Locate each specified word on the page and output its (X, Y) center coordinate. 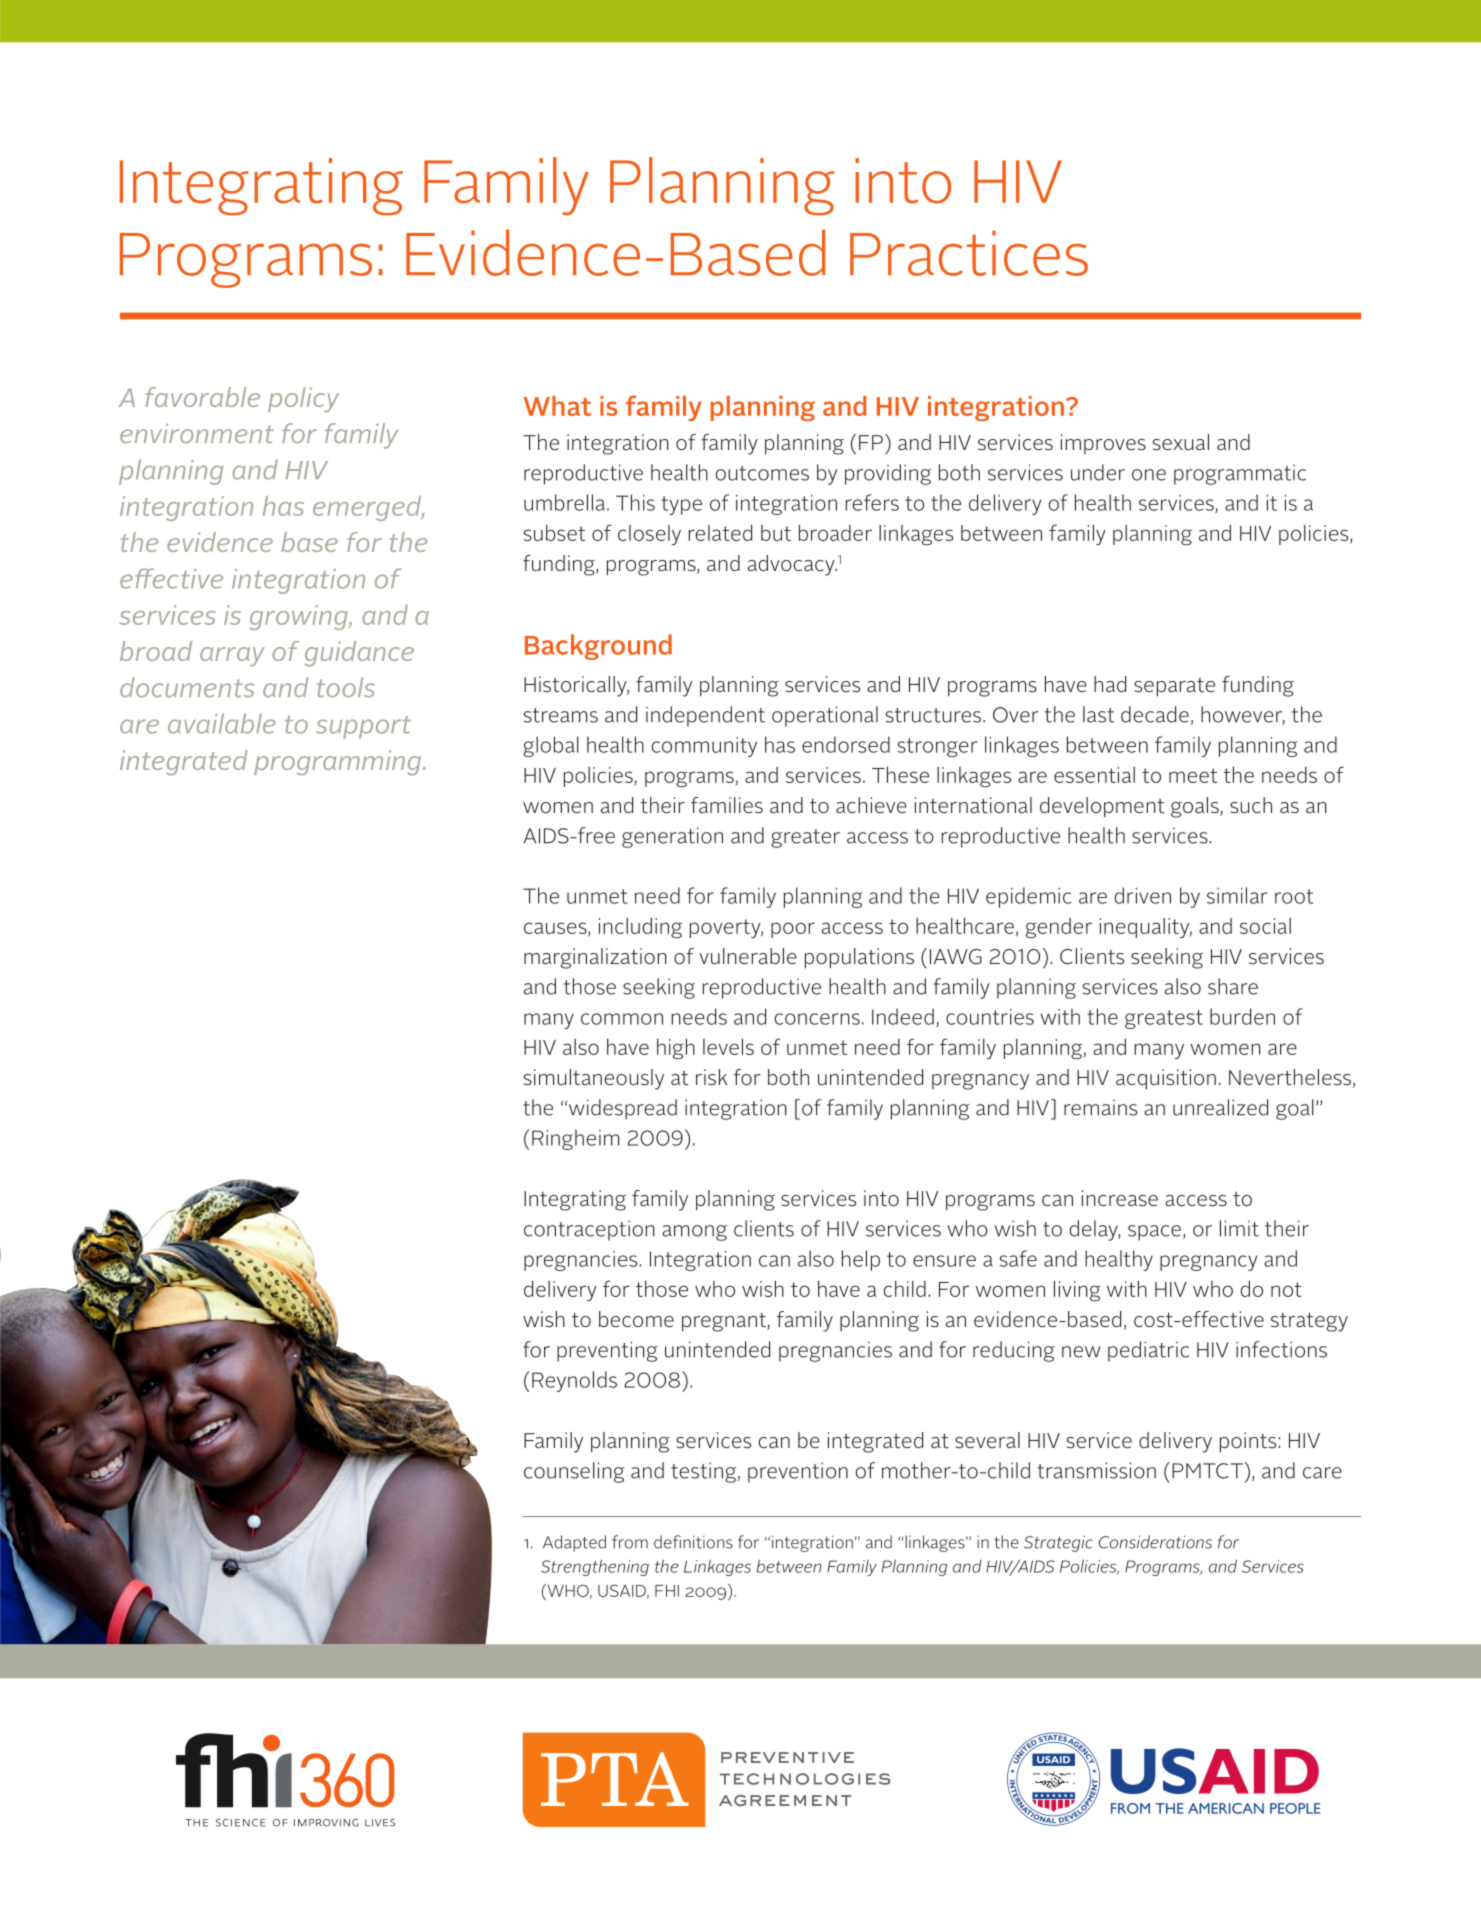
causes (556, 929)
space (1154, 1233)
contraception (589, 1230)
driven (1143, 895)
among (694, 1233)
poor (793, 930)
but (776, 533)
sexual (1181, 442)
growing (300, 617)
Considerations (1155, 1542)
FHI (667, 1591)
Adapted (574, 1543)
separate (1174, 687)
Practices (969, 253)
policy (303, 400)
